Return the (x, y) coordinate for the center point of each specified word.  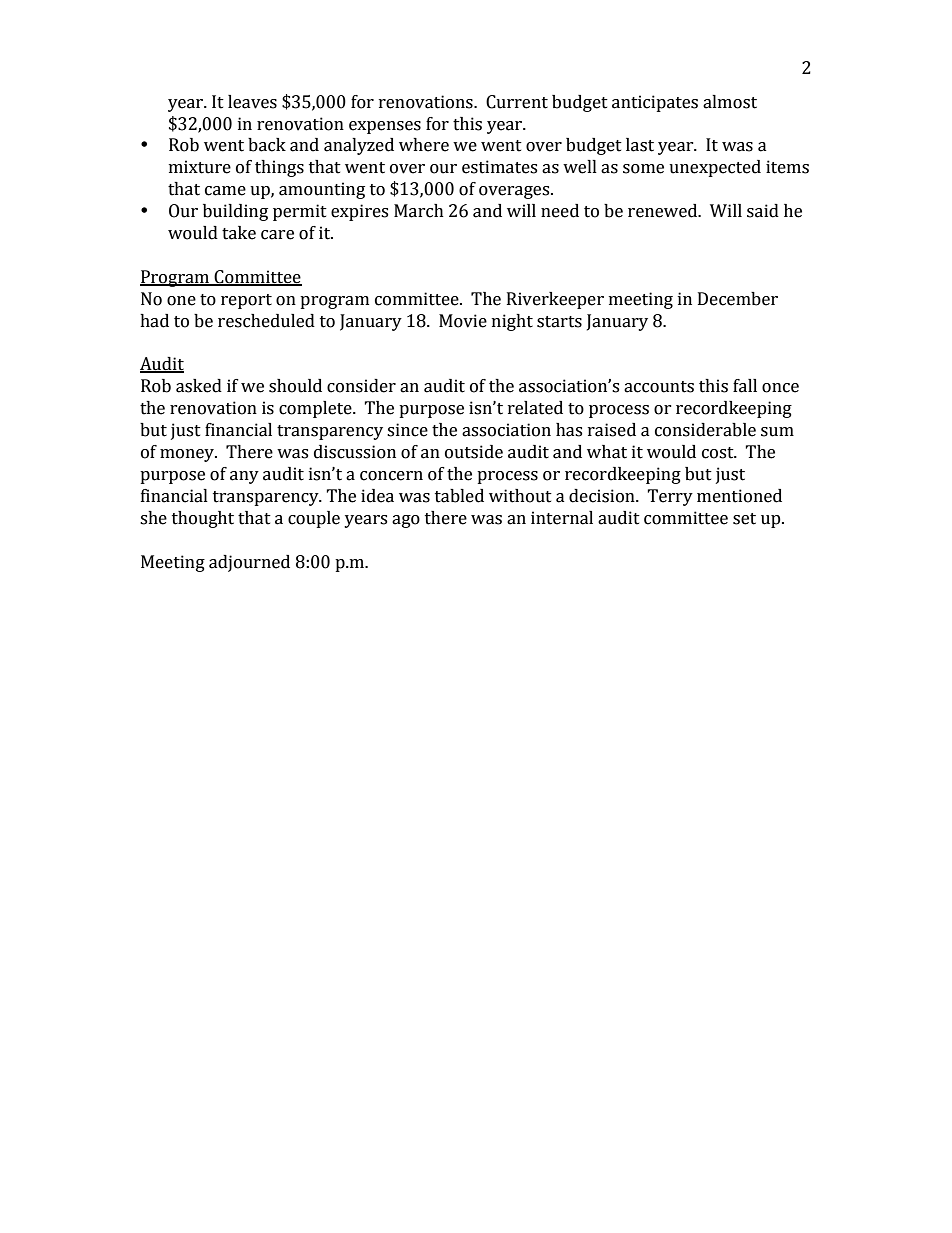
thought (203, 519)
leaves (252, 102)
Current (517, 102)
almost (730, 102)
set (744, 519)
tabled (459, 496)
